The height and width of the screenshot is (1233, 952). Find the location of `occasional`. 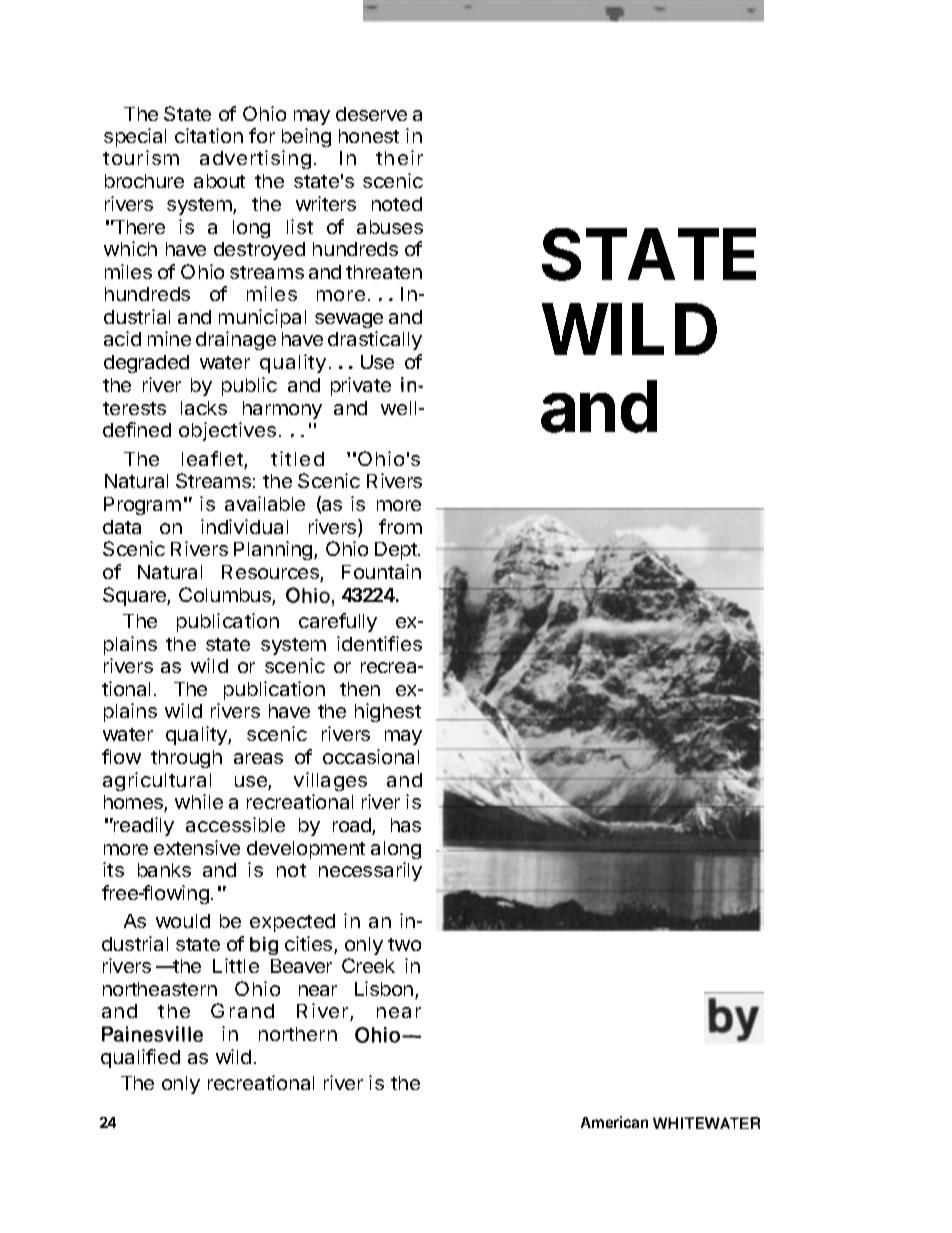

occasional is located at coordinates (371, 756).
